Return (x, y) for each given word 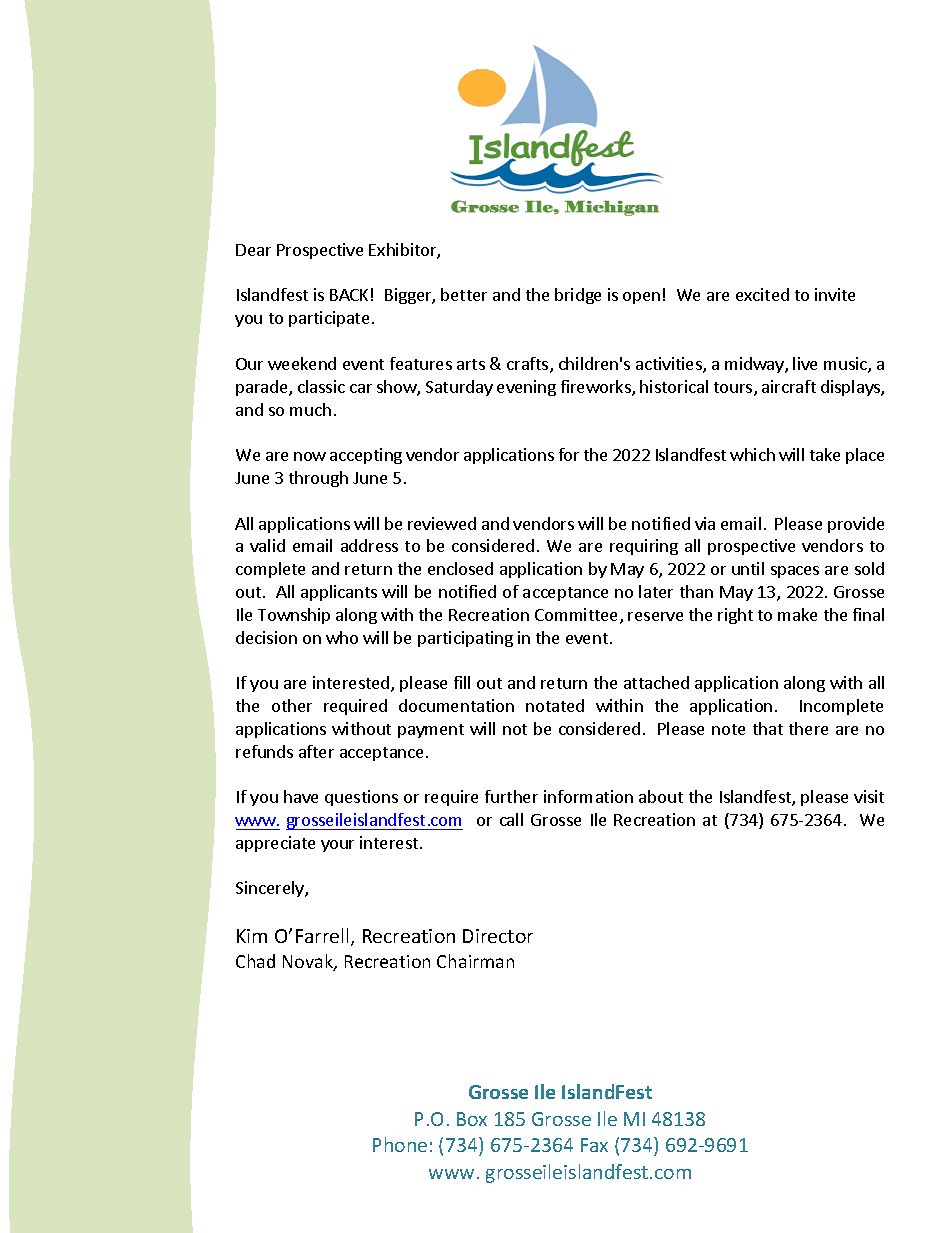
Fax (594, 1145)
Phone (400, 1144)
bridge (578, 296)
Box (472, 1119)
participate (329, 319)
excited (762, 294)
